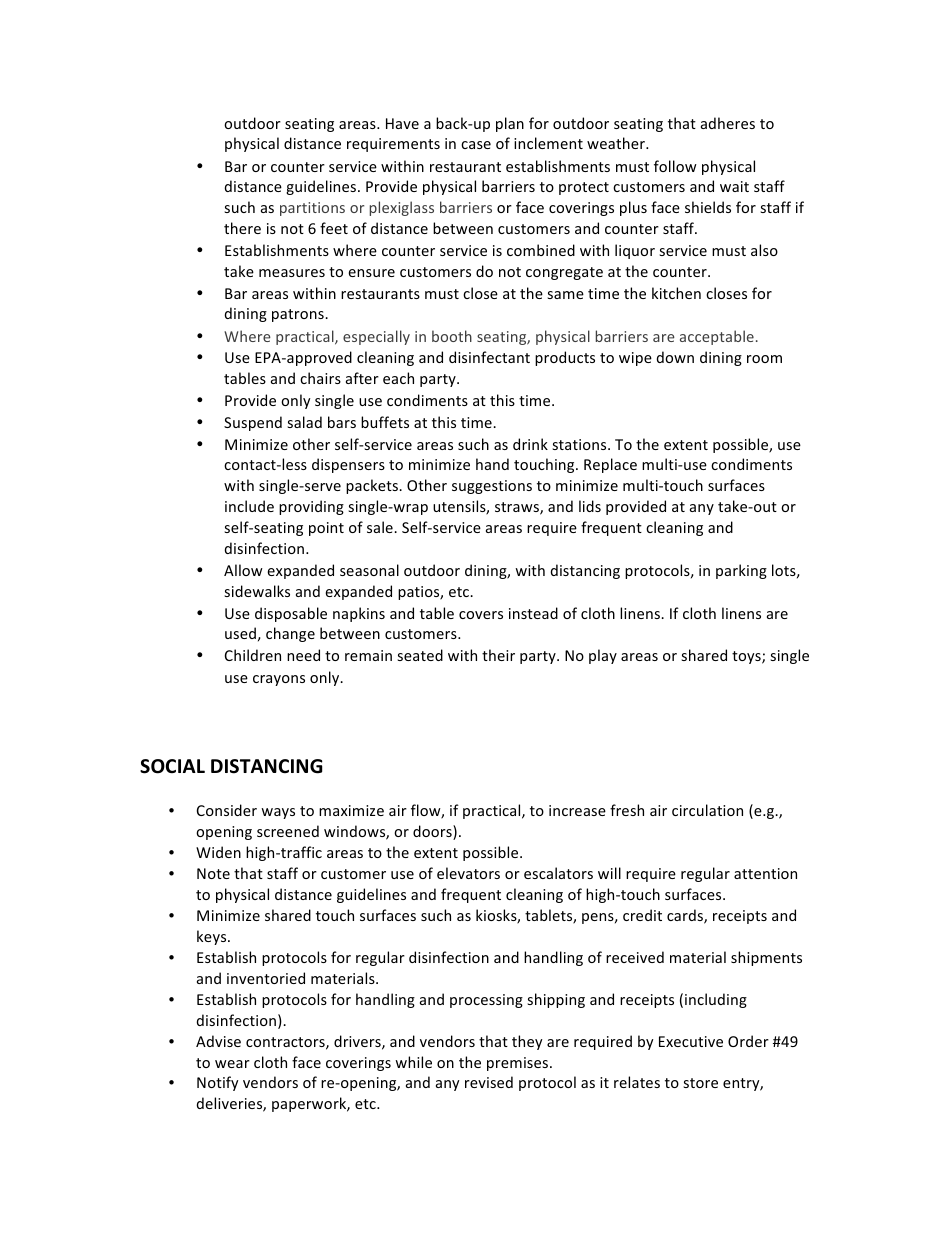  I want to click on wear, so click(232, 1064).
